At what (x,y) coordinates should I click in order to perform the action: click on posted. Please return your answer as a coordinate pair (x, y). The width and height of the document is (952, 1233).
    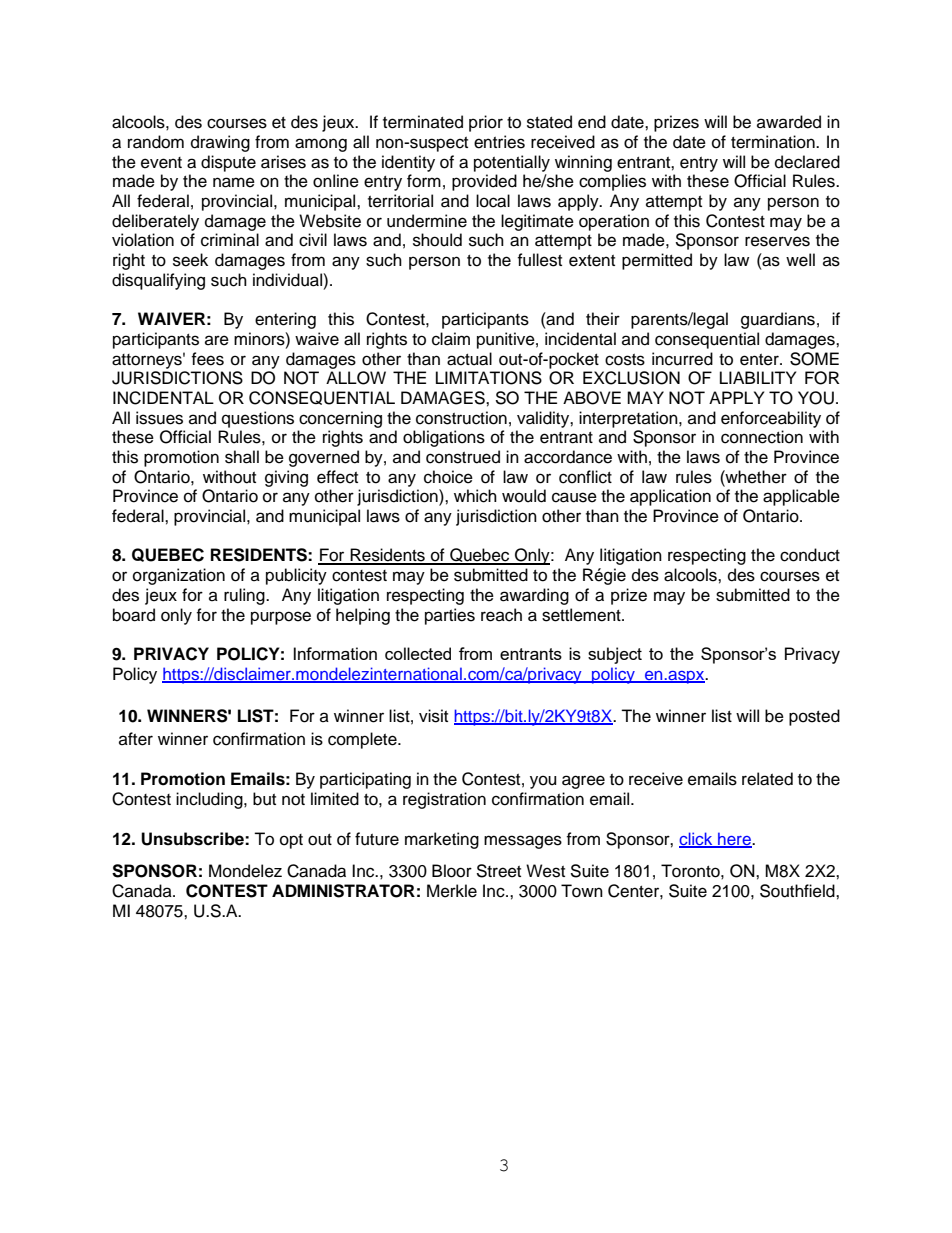
    Looking at the image, I should click on (814, 717).
